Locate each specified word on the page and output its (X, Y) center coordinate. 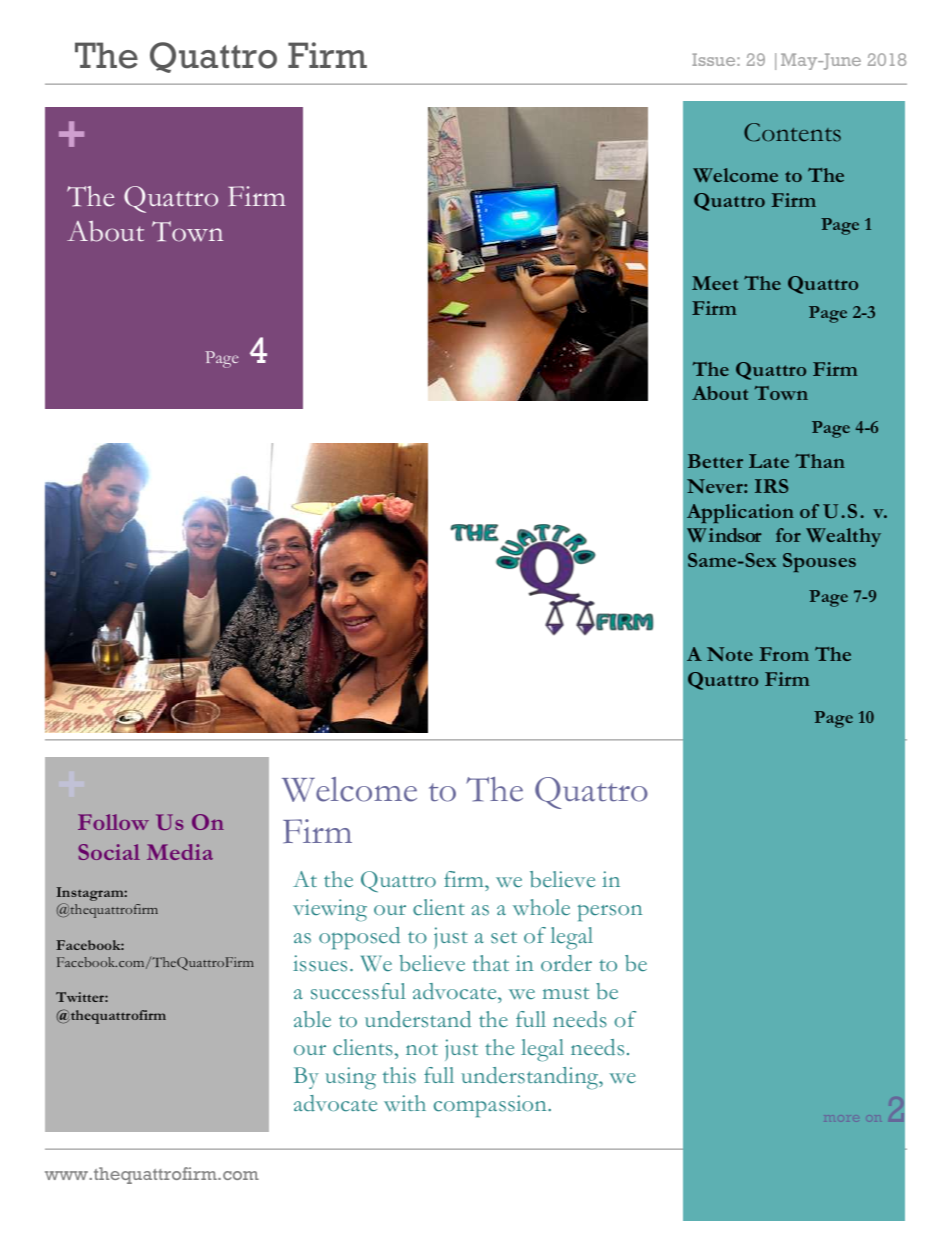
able (312, 1019)
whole (541, 907)
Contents (792, 132)
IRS (771, 486)
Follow (113, 822)
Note (730, 654)
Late (769, 461)
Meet (715, 283)
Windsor (724, 535)
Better (715, 461)
